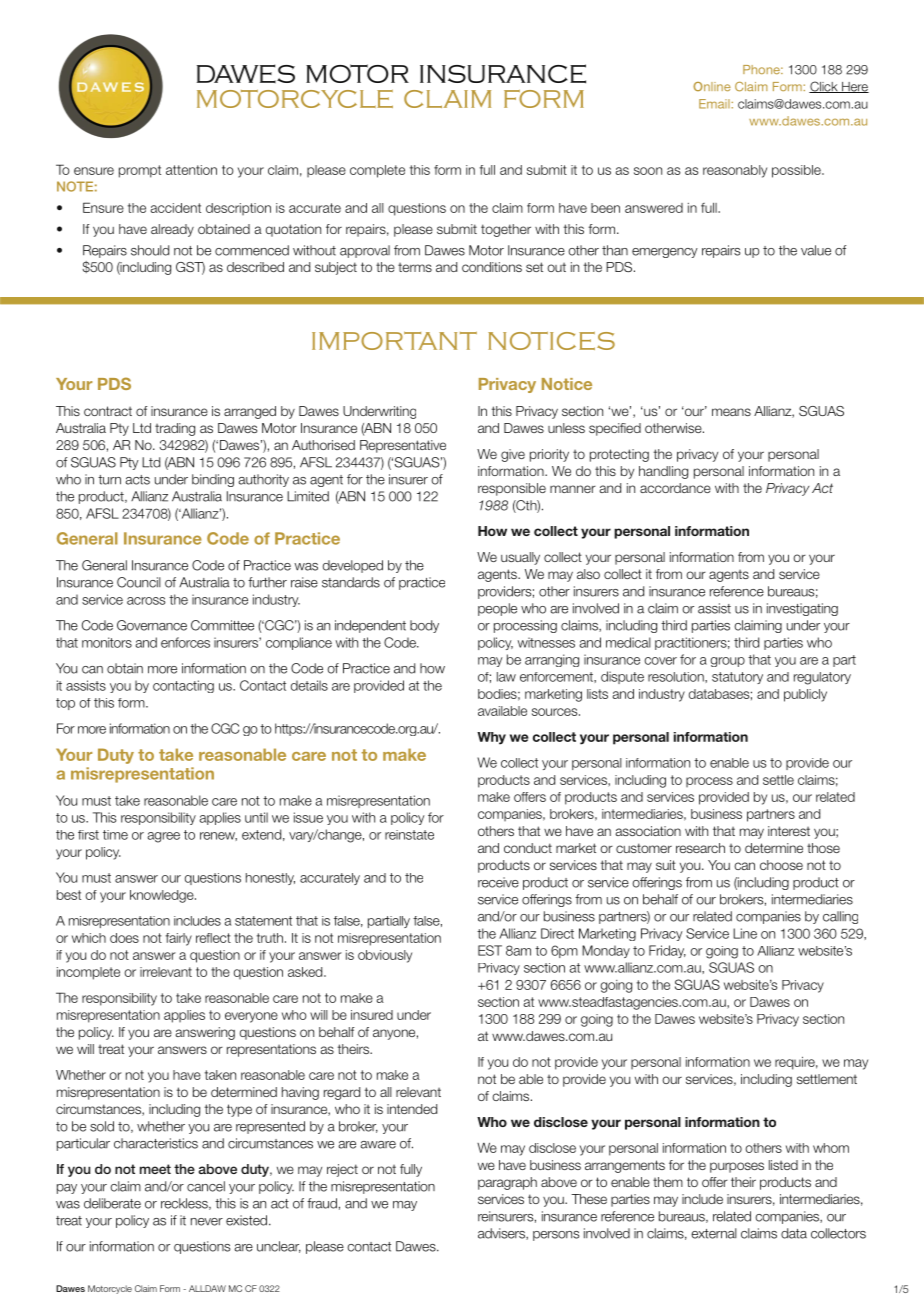 Image resolution: width=924 pixels, height=1308 pixels. I want to click on law, so click(506, 677).
